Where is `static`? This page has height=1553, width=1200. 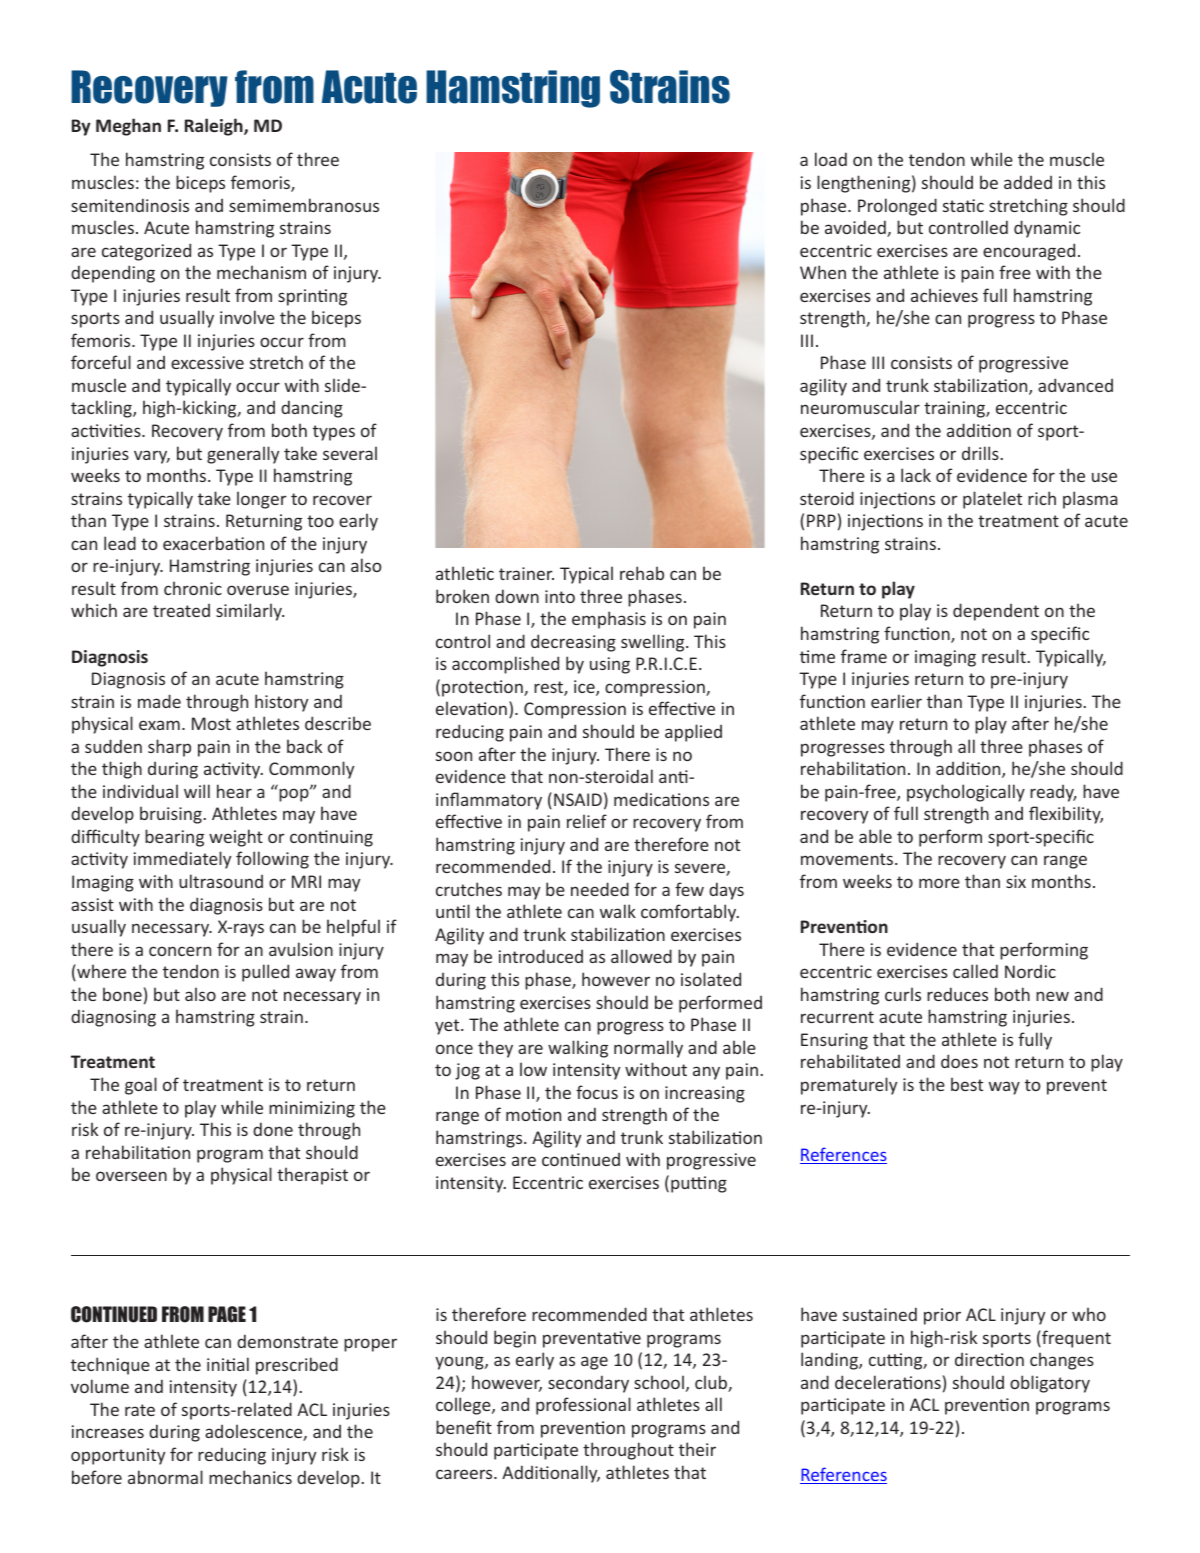
static is located at coordinates (963, 205).
